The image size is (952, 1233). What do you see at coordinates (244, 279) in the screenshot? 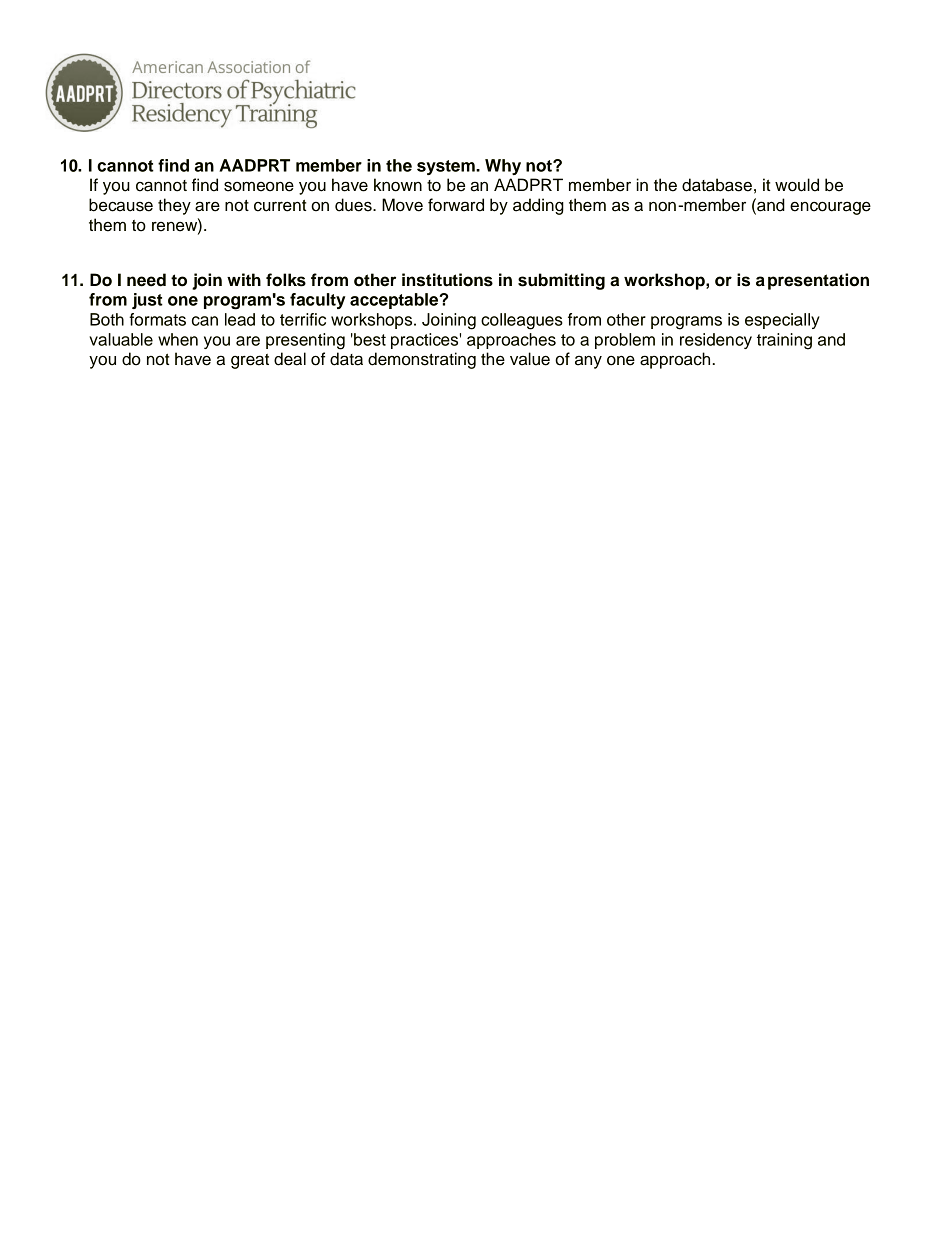
I see `with` at bounding box center [244, 279].
